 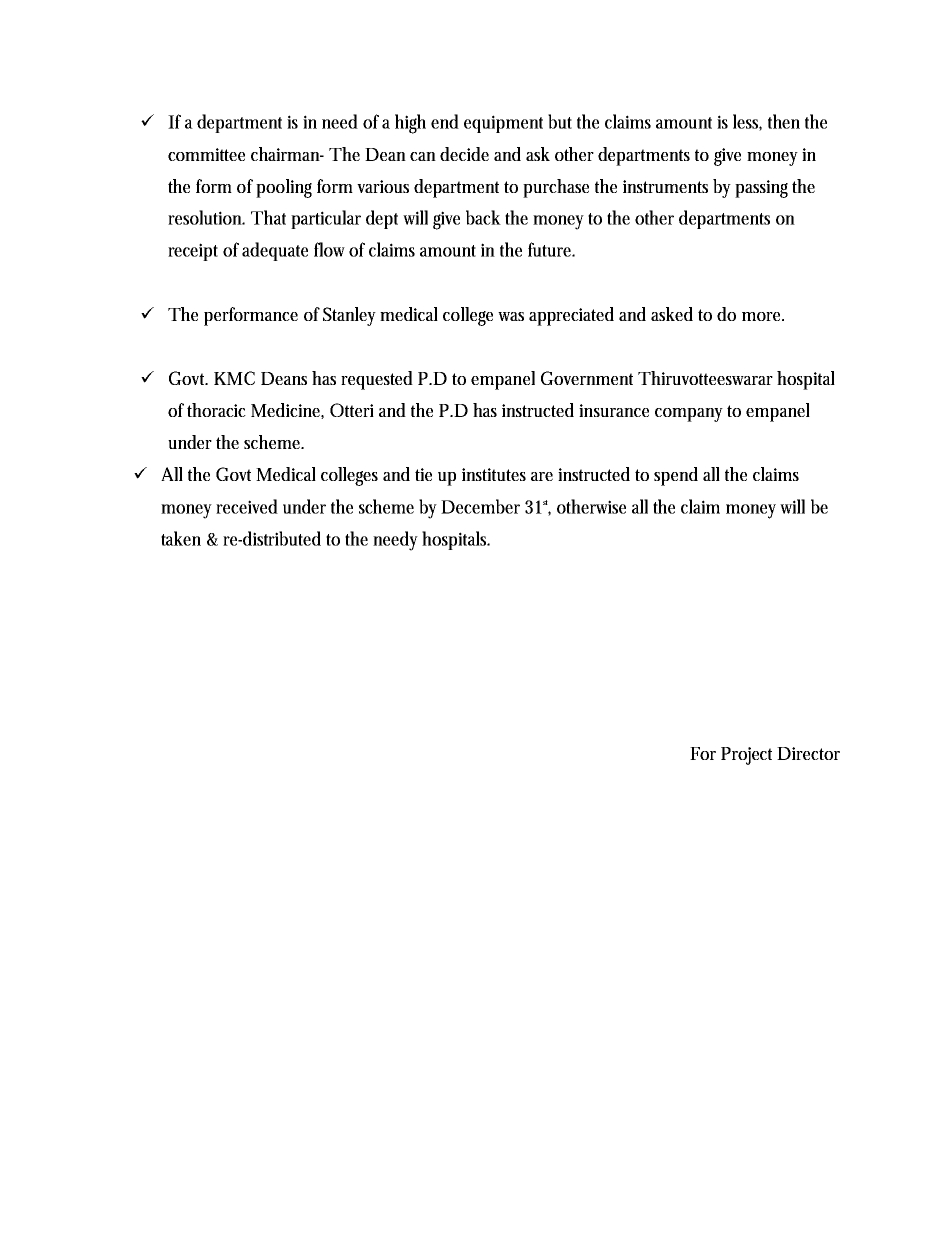 I want to click on committee, so click(x=206, y=154).
